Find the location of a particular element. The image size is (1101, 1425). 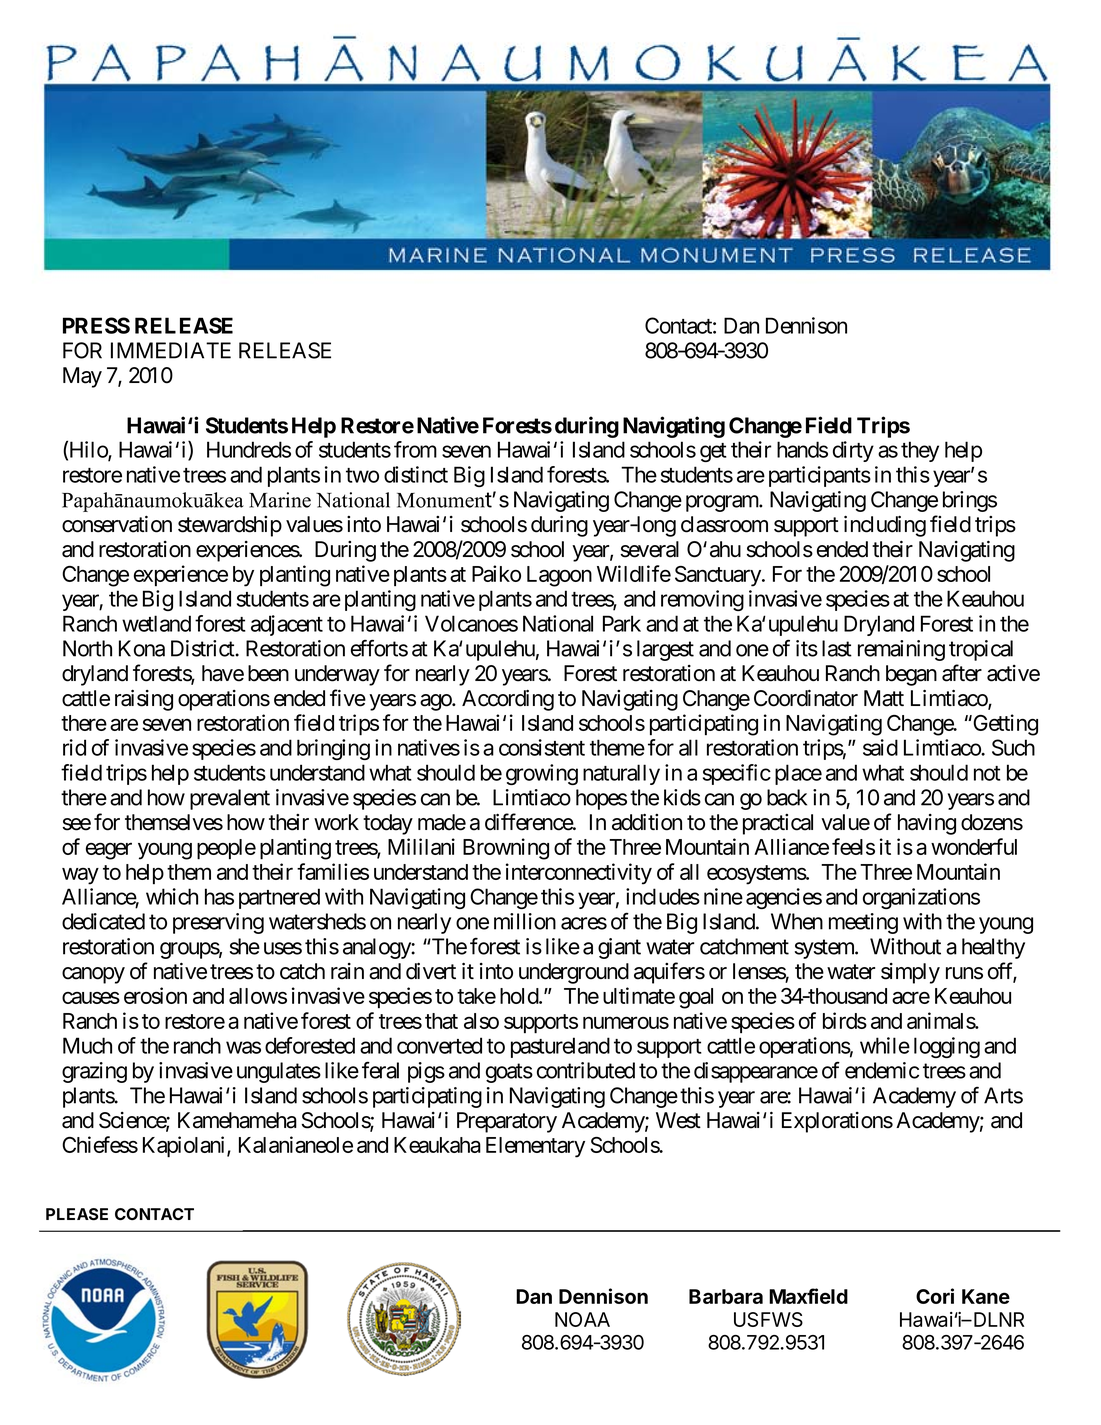

Browning is located at coordinates (506, 849).
